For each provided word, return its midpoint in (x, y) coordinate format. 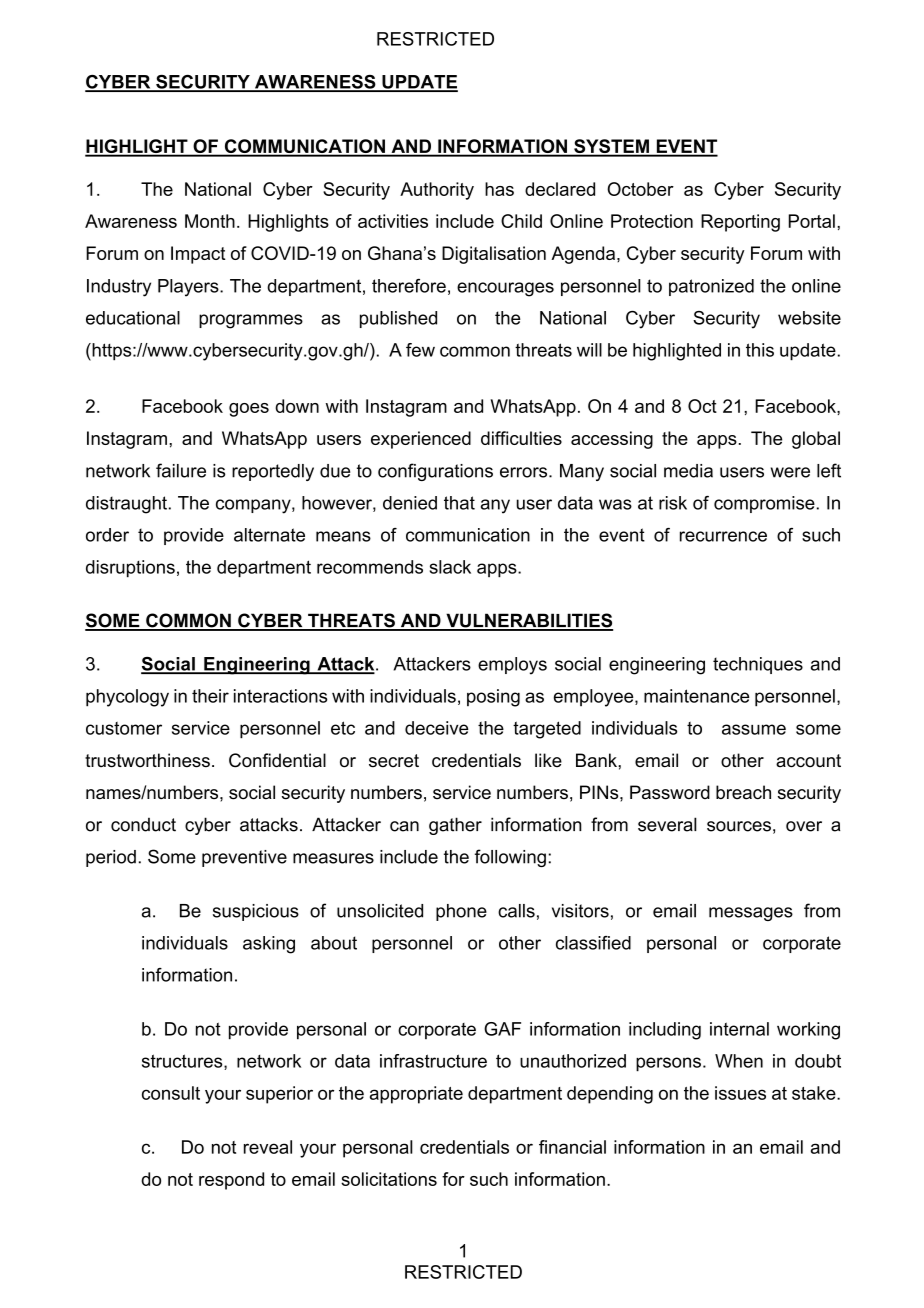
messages (751, 914)
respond (231, 1181)
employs (512, 666)
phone (461, 912)
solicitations (389, 1179)
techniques (758, 665)
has (499, 189)
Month (210, 221)
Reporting (740, 223)
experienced (421, 440)
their (210, 696)
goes (249, 410)
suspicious (256, 912)
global (816, 440)
